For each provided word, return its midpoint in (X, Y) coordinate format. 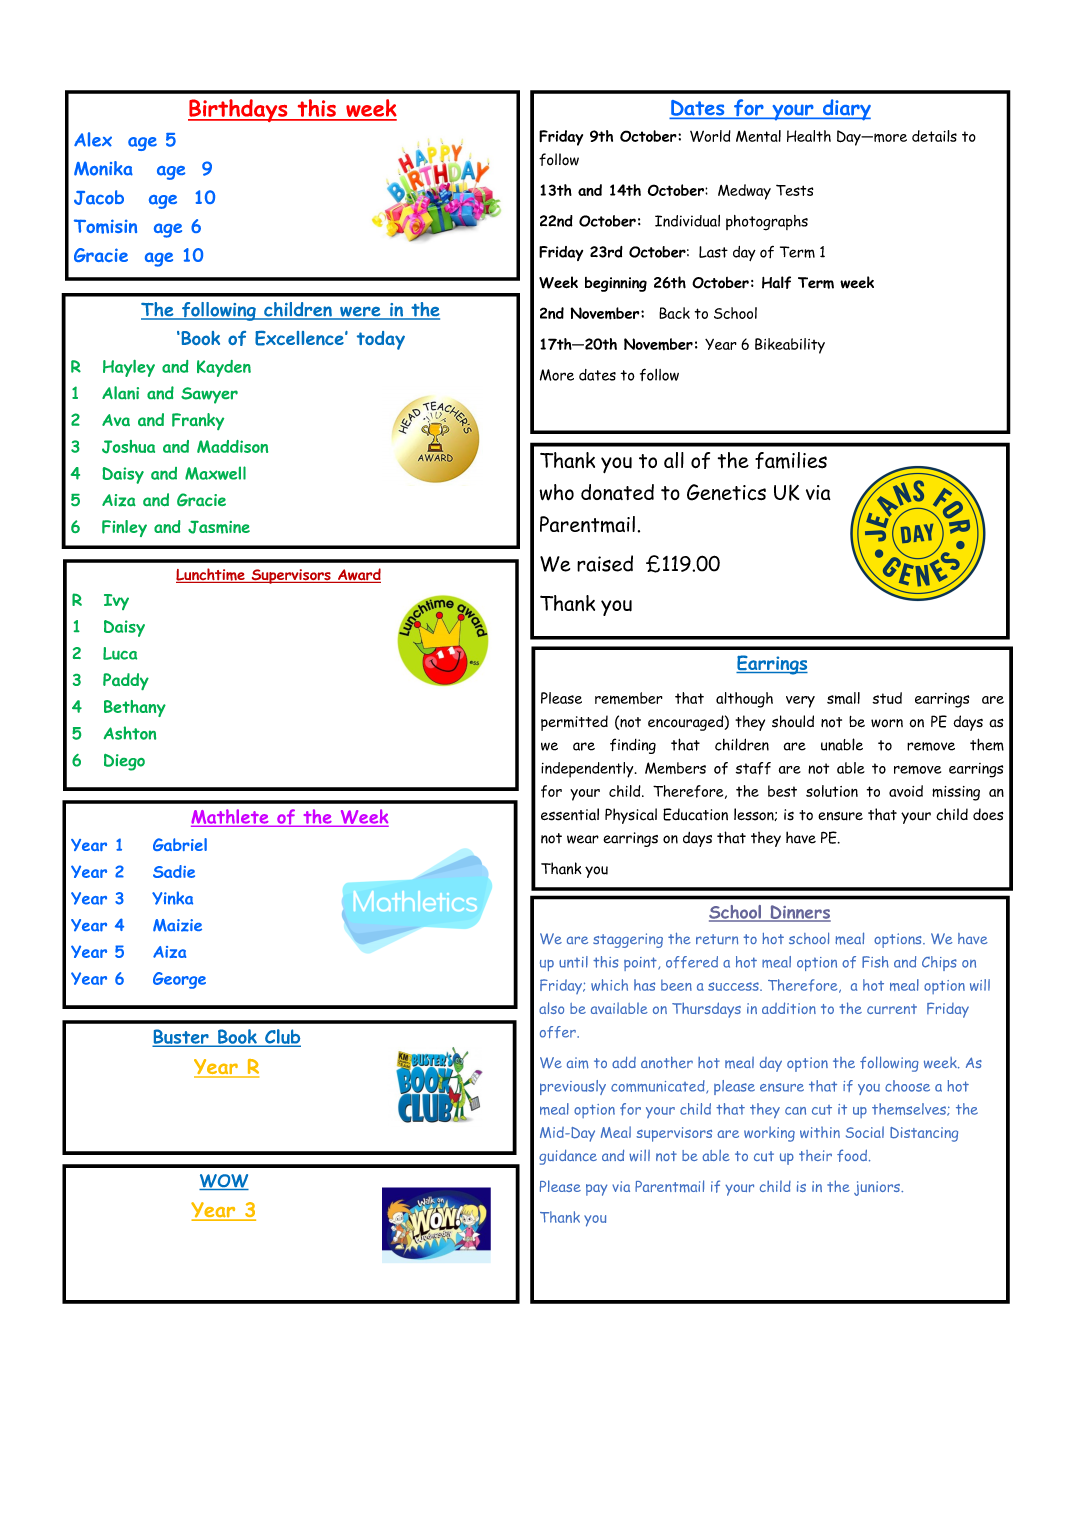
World (710, 136)
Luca (120, 653)
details (934, 136)
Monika (103, 168)
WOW (224, 1182)
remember (629, 698)
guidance (568, 1157)
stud (887, 698)
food (852, 1155)
